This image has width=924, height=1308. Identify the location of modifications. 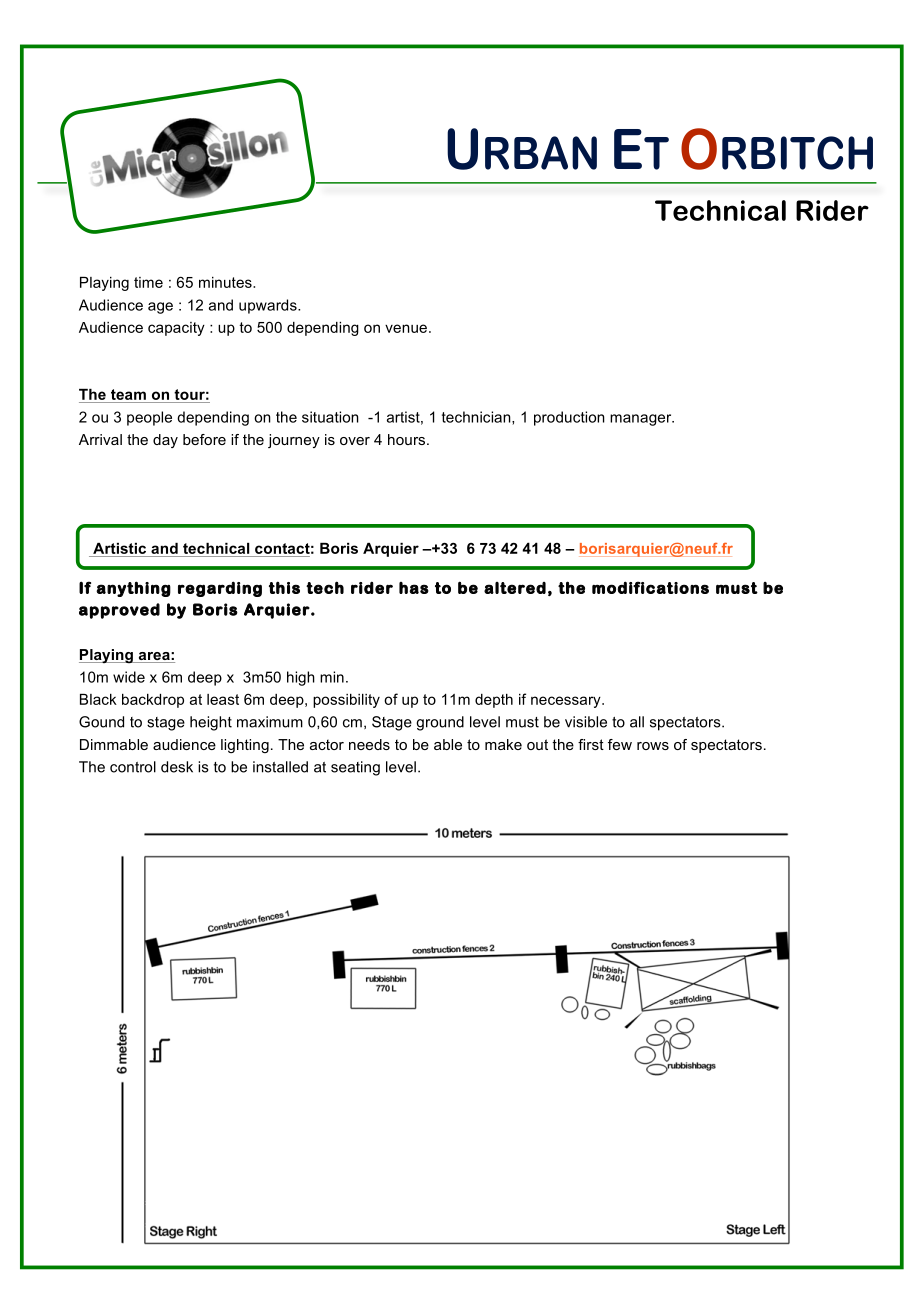
(650, 587).
